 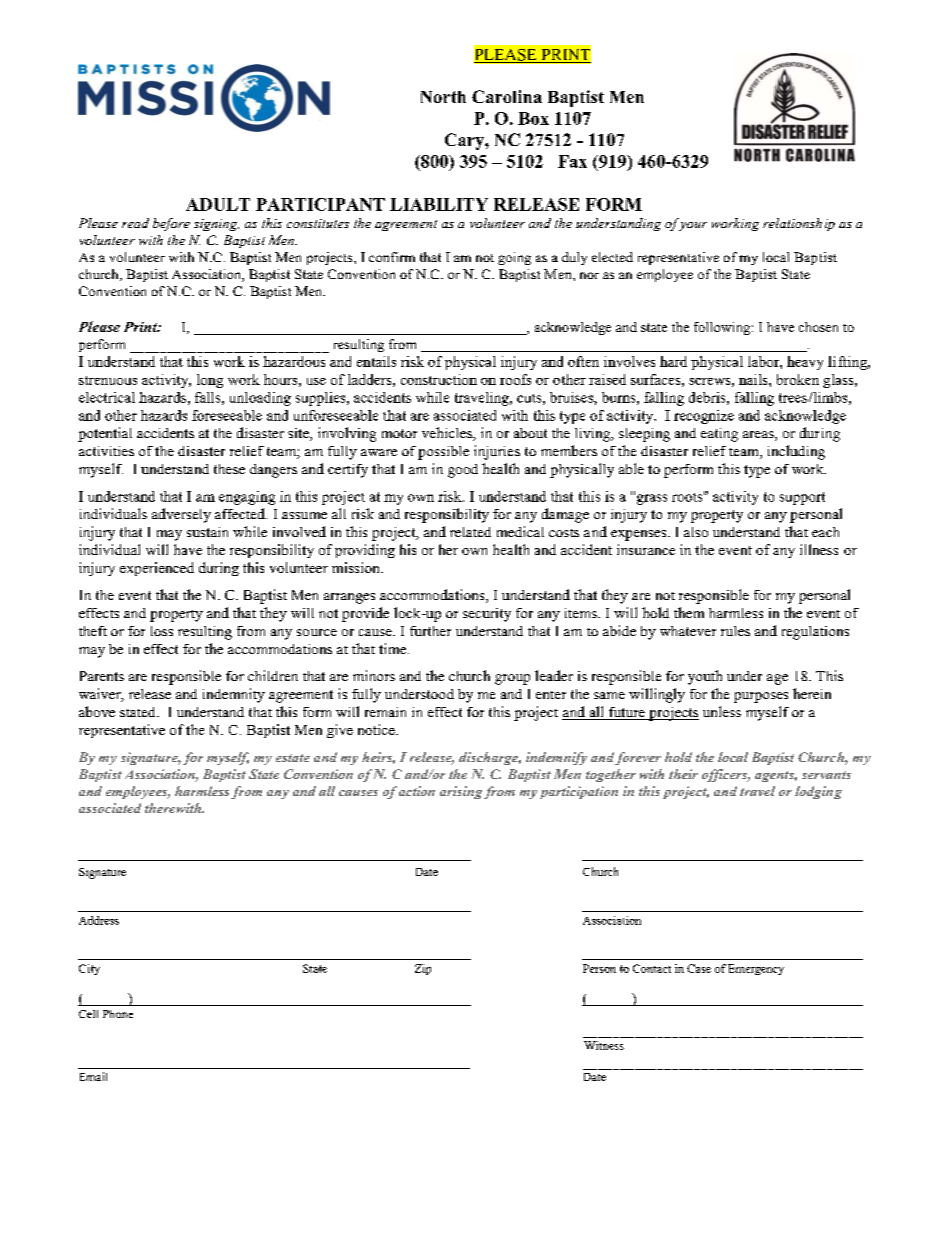 I want to click on unless, so click(x=722, y=711).
